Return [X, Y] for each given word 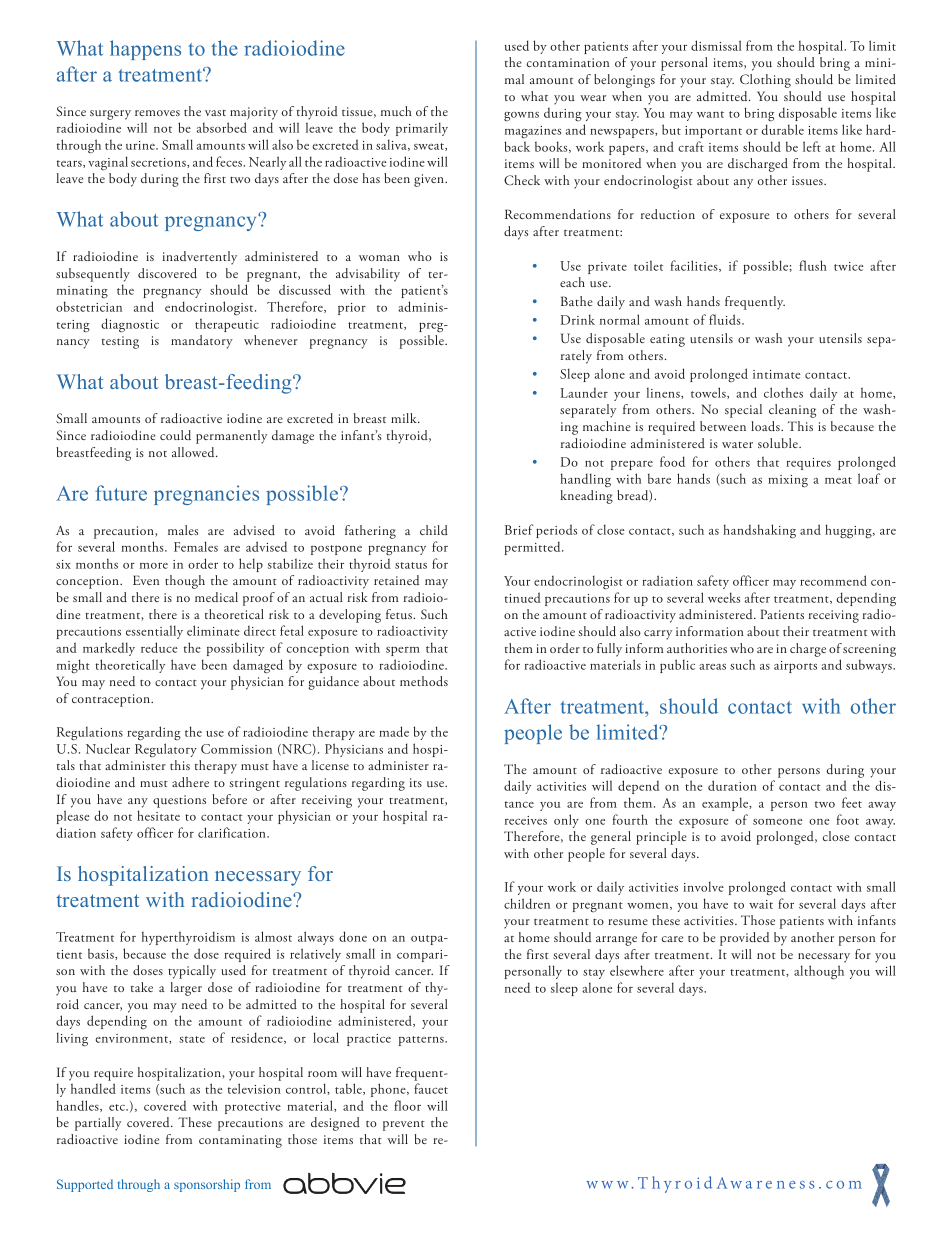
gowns [521, 117]
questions [179, 801]
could [175, 435]
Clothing [765, 81]
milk [405, 418]
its [416, 782]
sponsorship [207, 1185]
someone [777, 822]
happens [145, 50]
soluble [779, 443]
